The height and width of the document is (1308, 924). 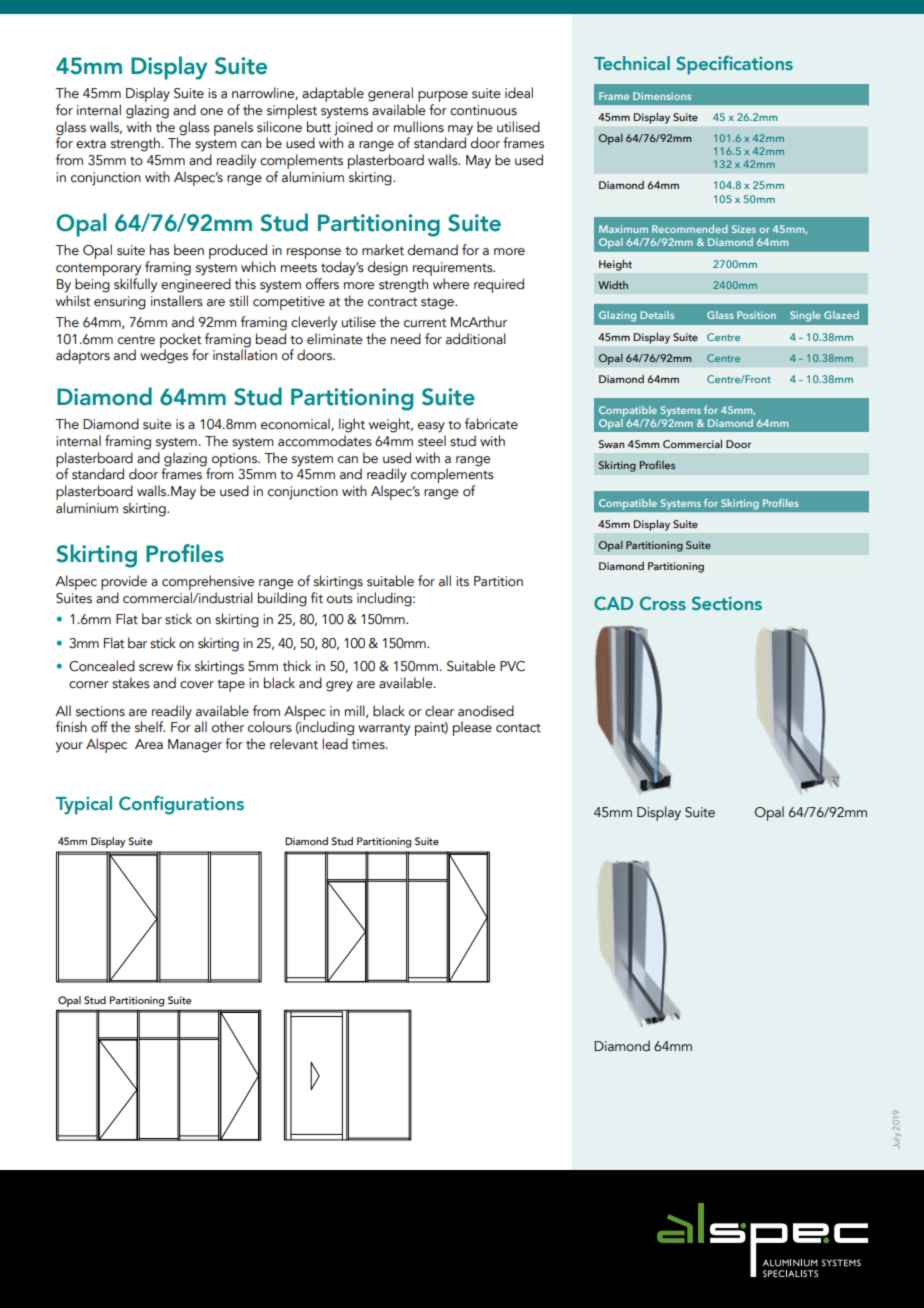 I want to click on purpose, so click(x=442, y=98).
